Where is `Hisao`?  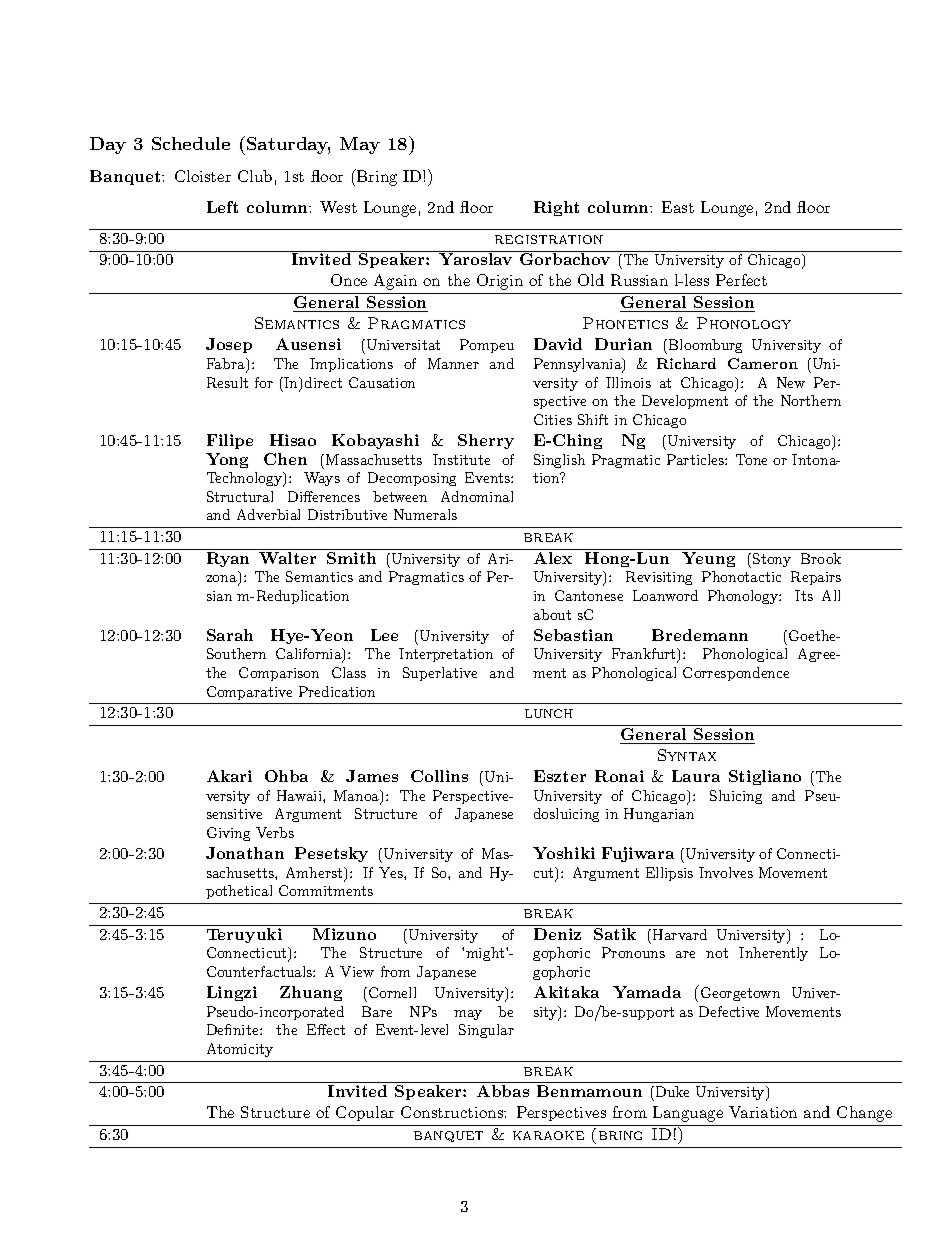
Hisao is located at coordinates (293, 440).
